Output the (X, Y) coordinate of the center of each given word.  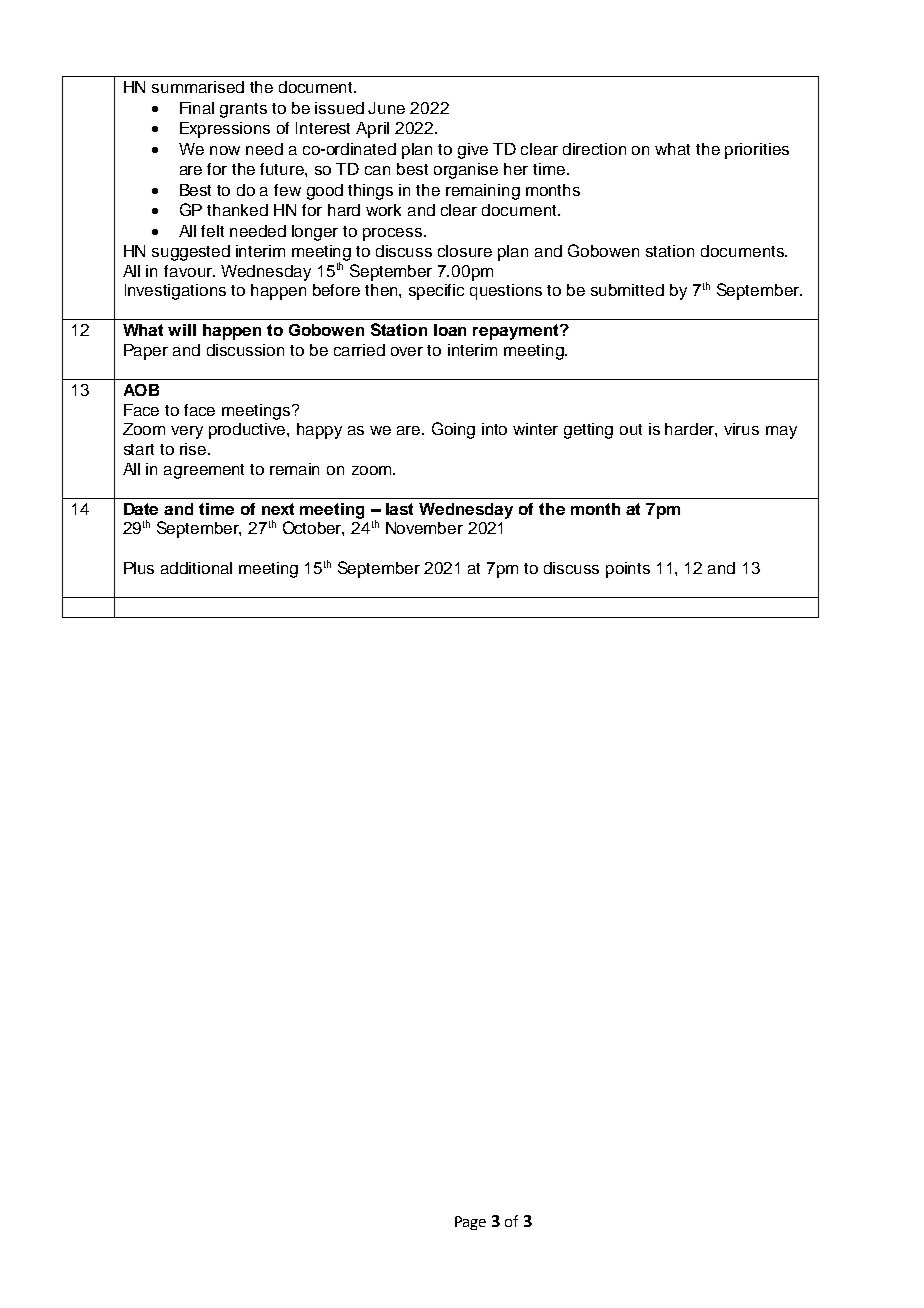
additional (196, 568)
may (781, 432)
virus (741, 429)
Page (470, 1223)
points (628, 570)
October (313, 528)
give (473, 151)
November (424, 528)
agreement (204, 471)
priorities (757, 151)
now (225, 150)
